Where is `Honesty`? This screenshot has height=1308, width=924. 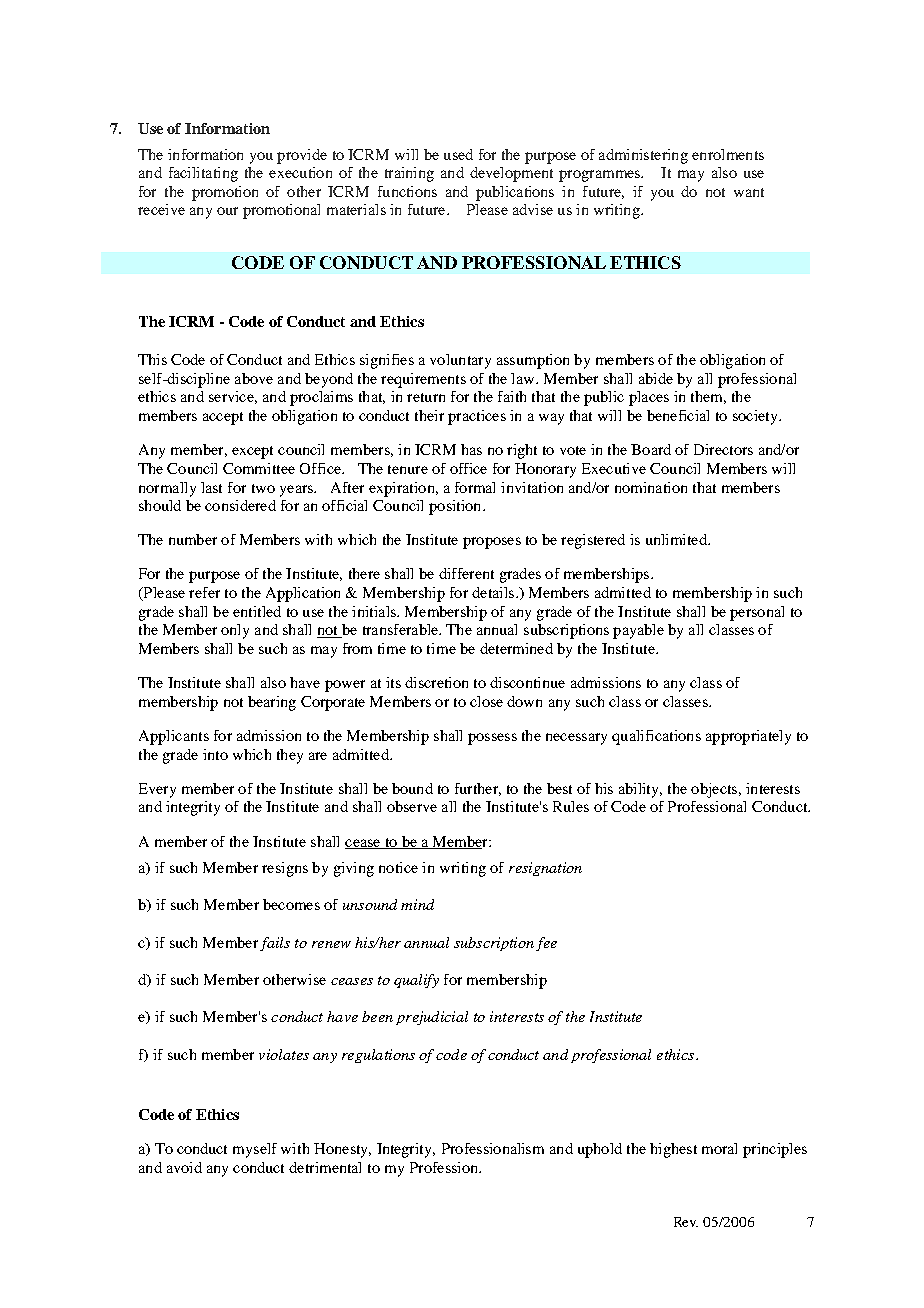 Honesty is located at coordinates (342, 1150).
